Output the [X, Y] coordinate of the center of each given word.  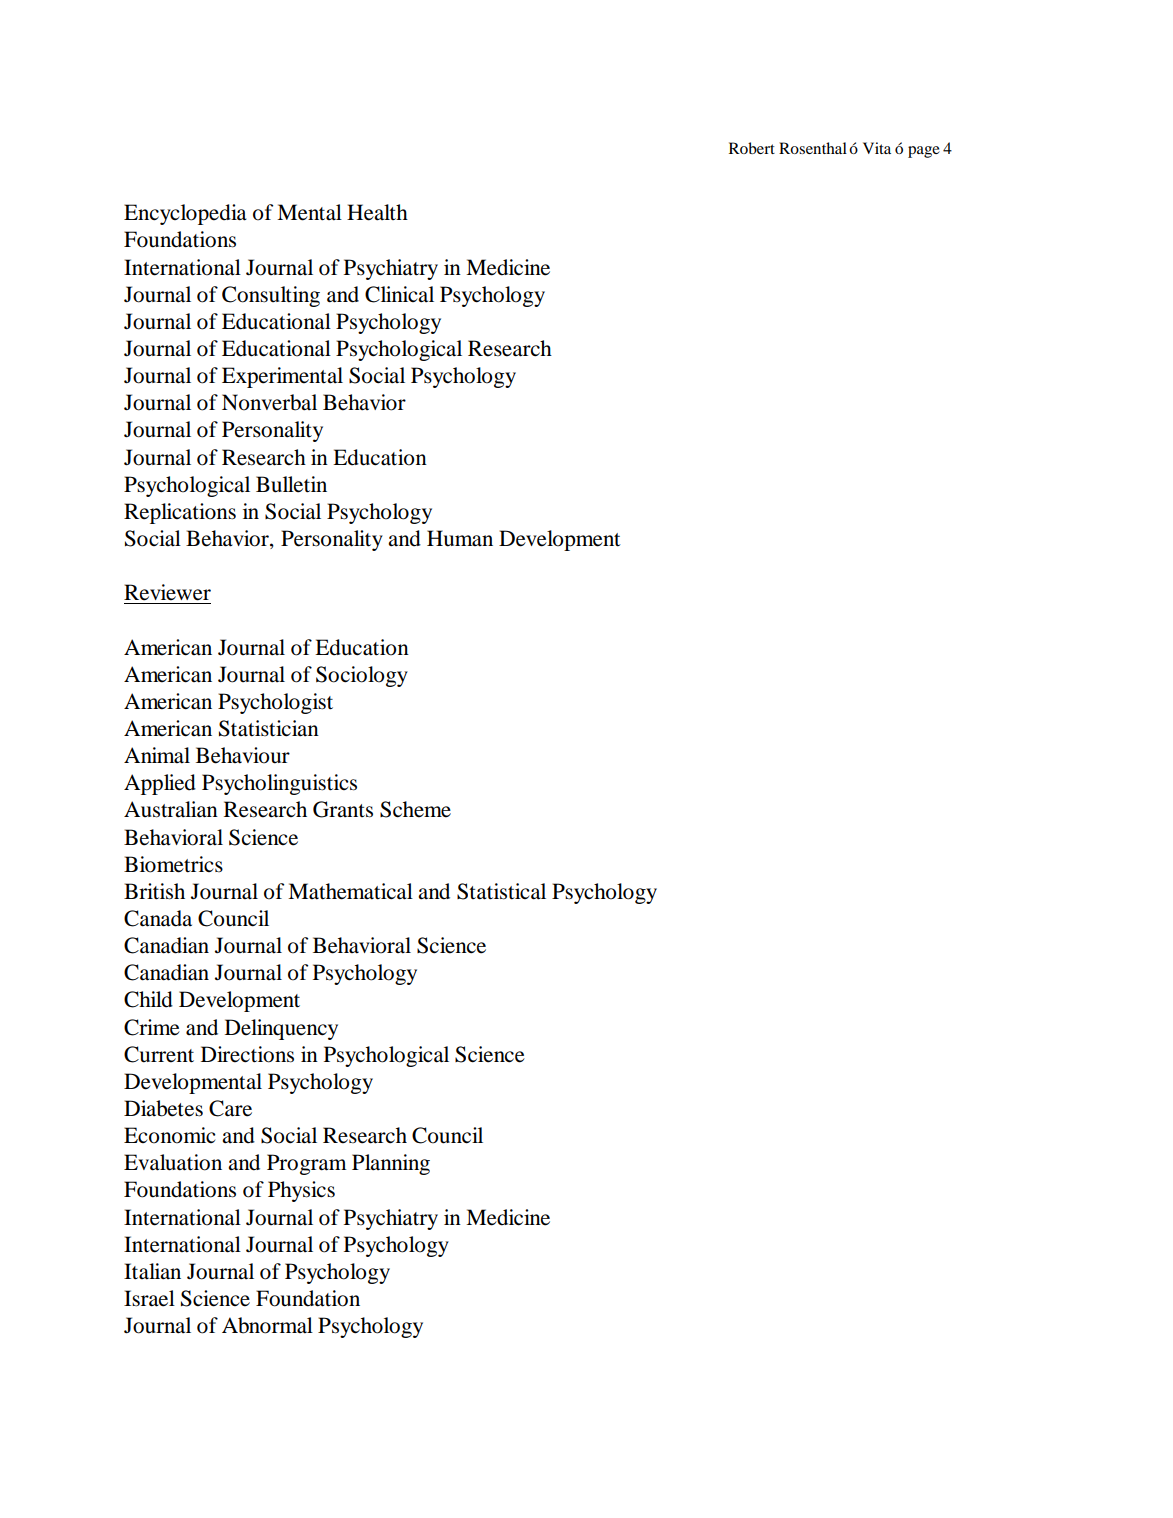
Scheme [415, 809]
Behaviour [243, 755]
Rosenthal [813, 148]
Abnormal [267, 1325]
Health [377, 212]
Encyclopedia [185, 214]
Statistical [501, 891]
